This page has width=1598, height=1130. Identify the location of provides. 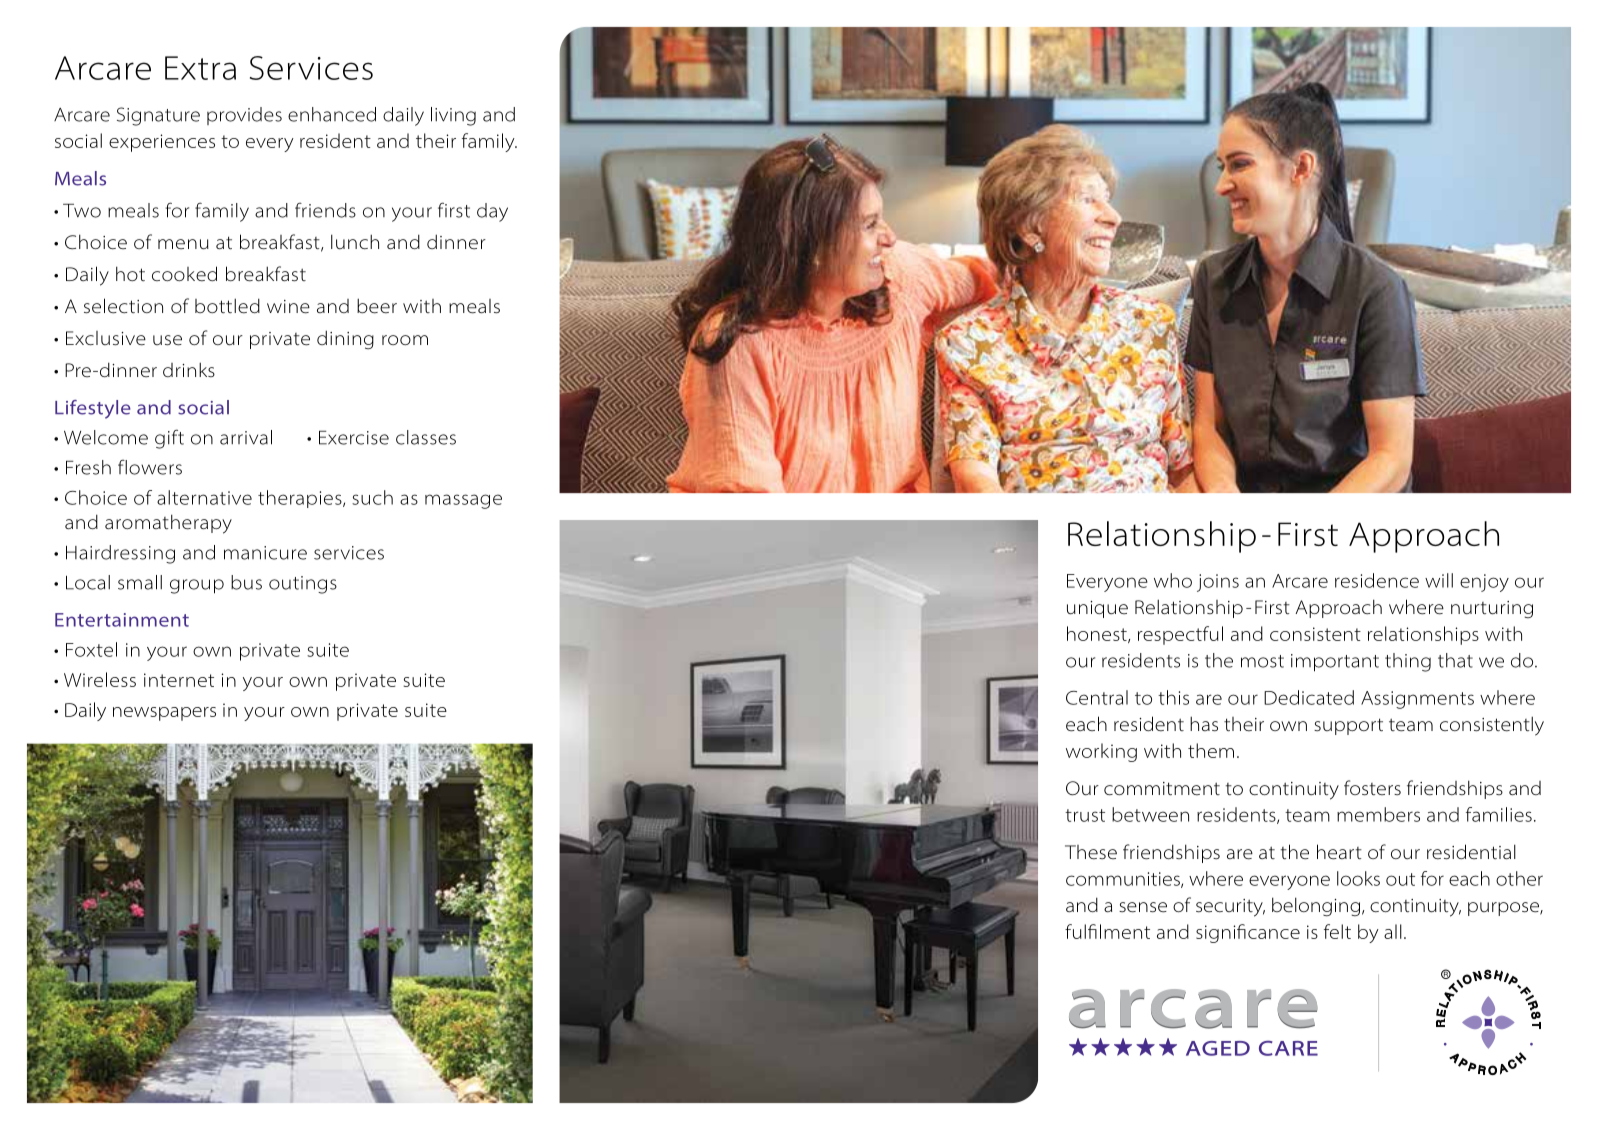
(244, 116).
